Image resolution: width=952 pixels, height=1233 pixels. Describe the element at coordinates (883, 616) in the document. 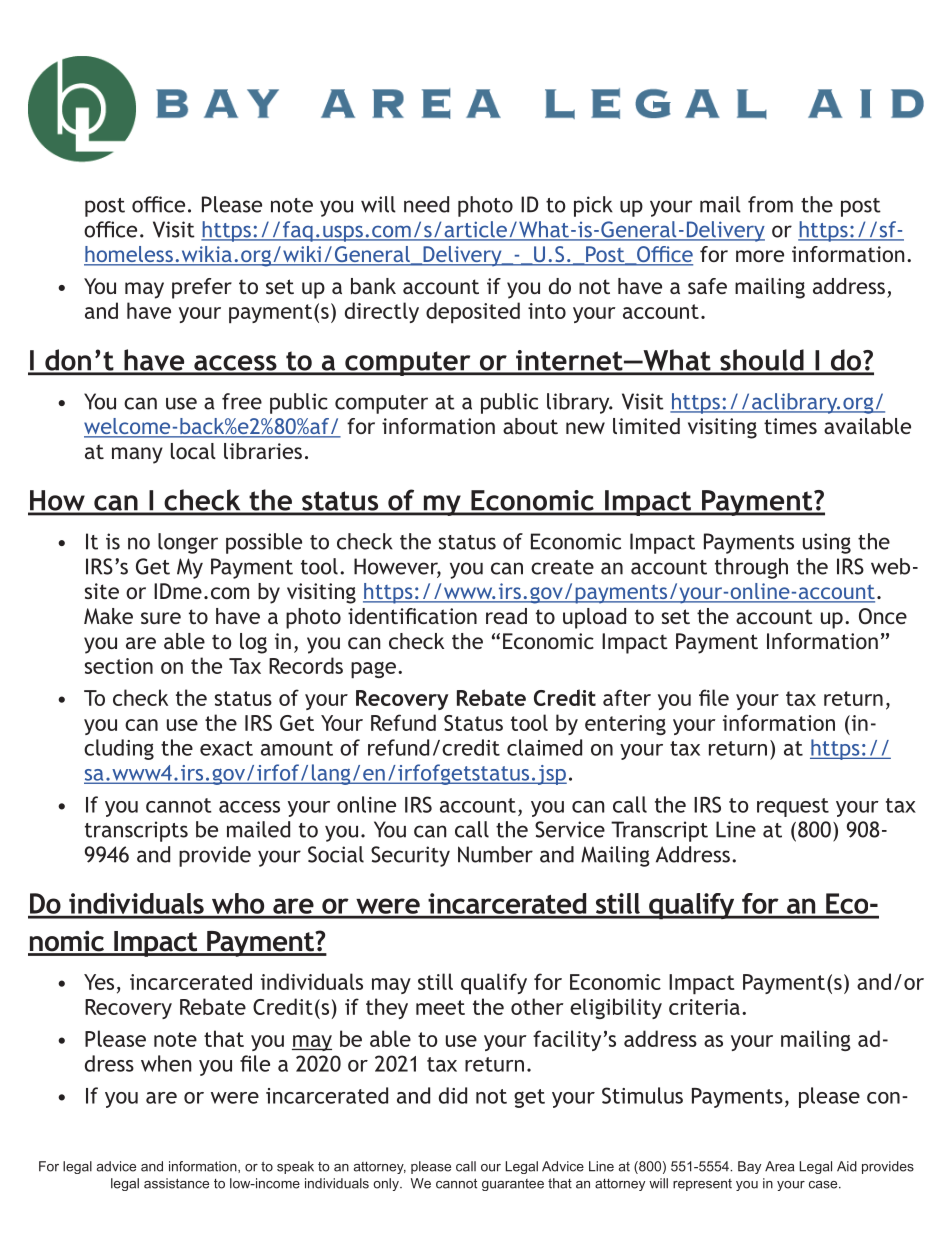

I see `Once` at that location.
